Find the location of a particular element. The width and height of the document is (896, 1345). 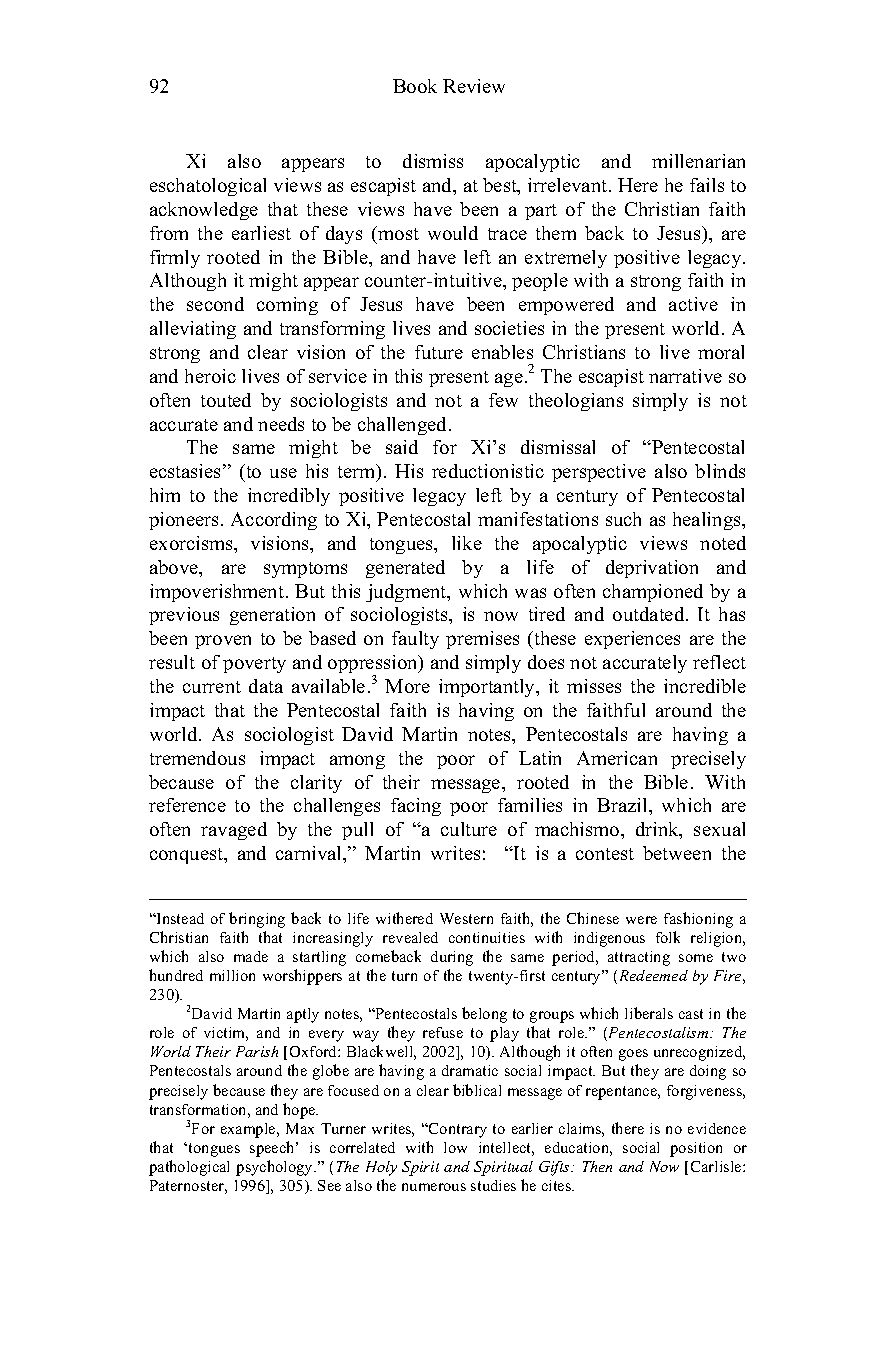

premises is located at coordinates (482, 640).
